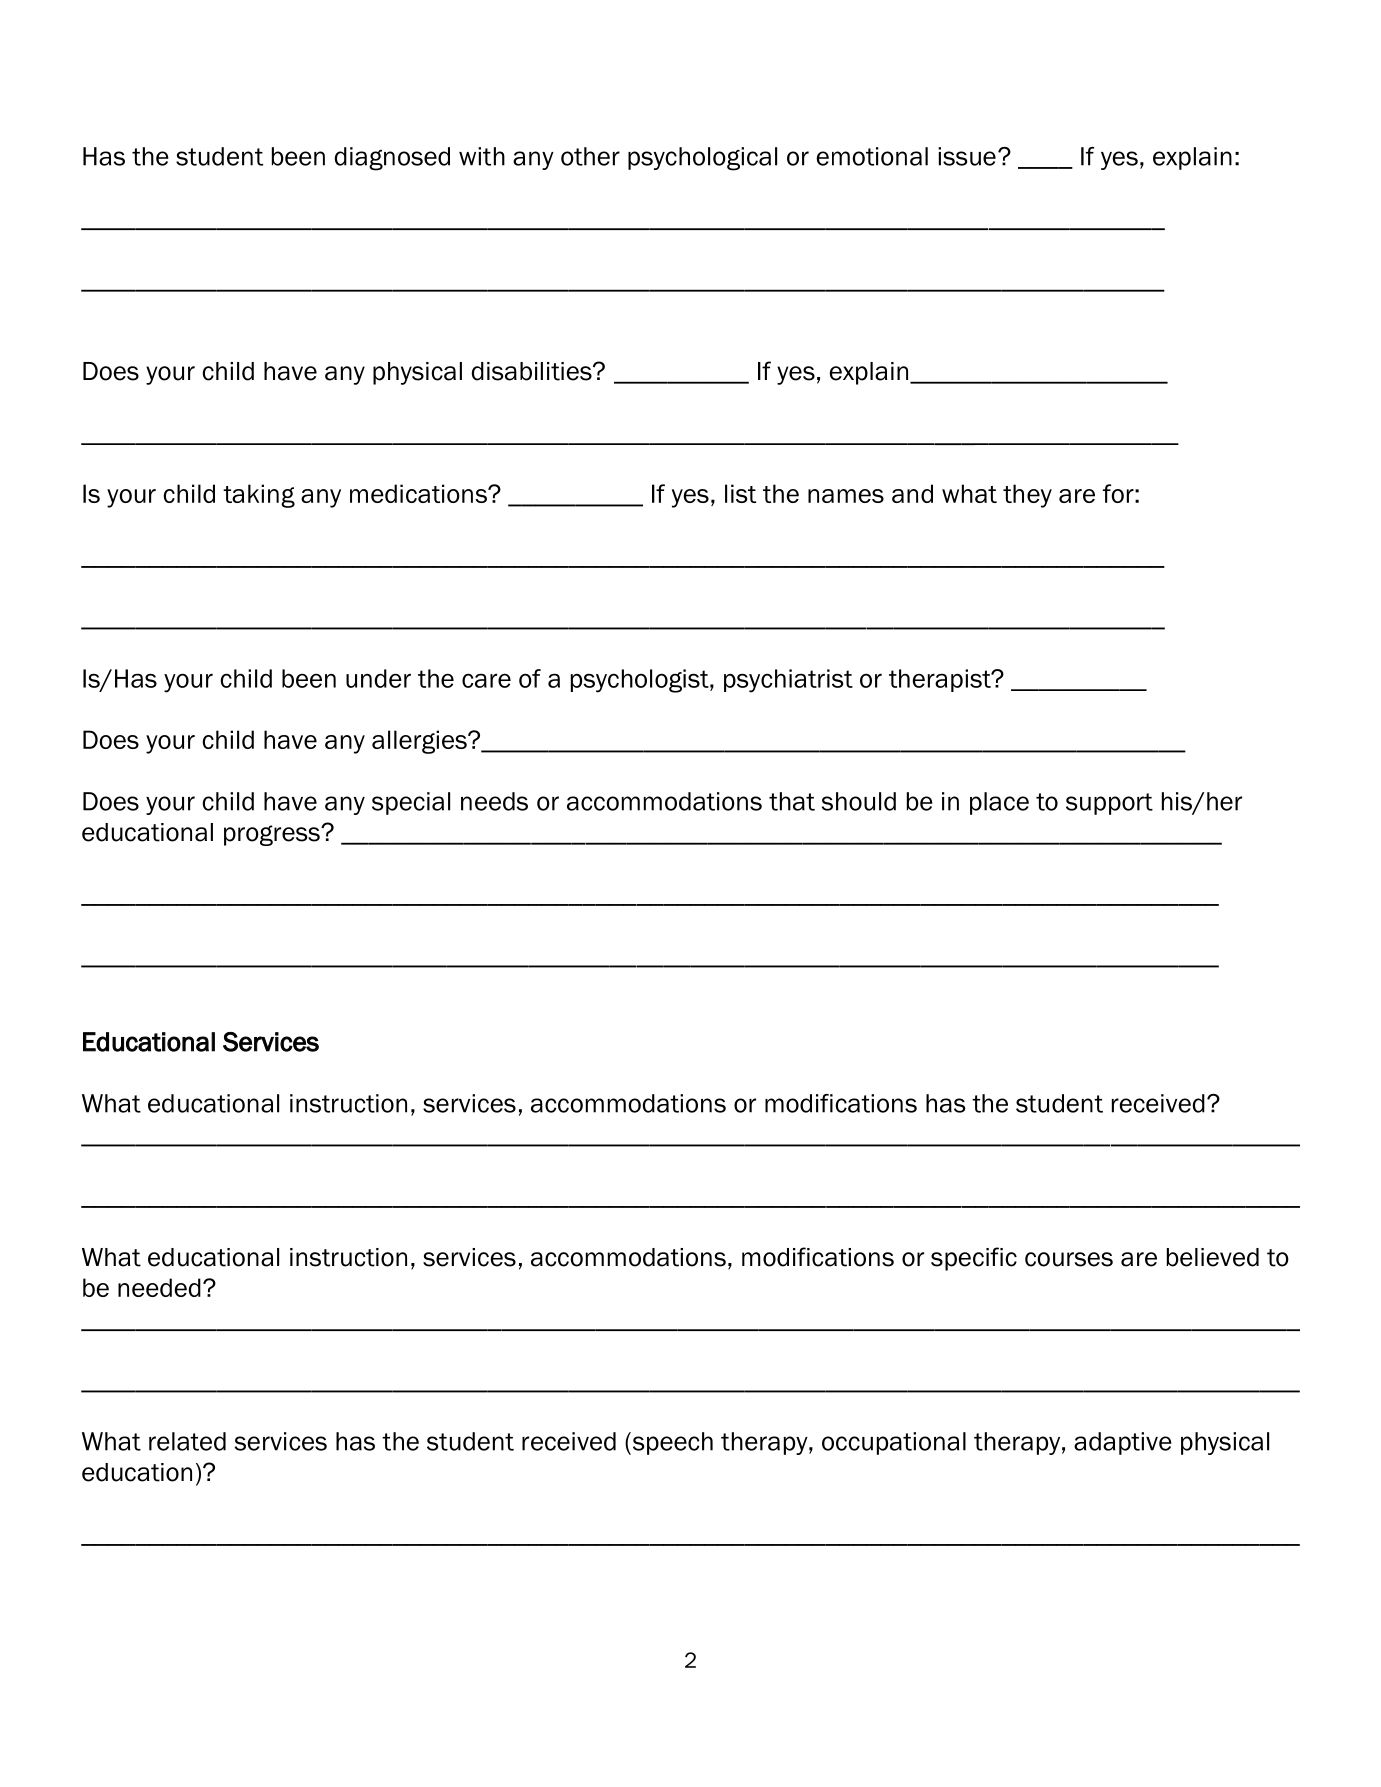  What do you see at coordinates (1069, 1259) in the image?
I see `courses` at bounding box center [1069, 1259].
